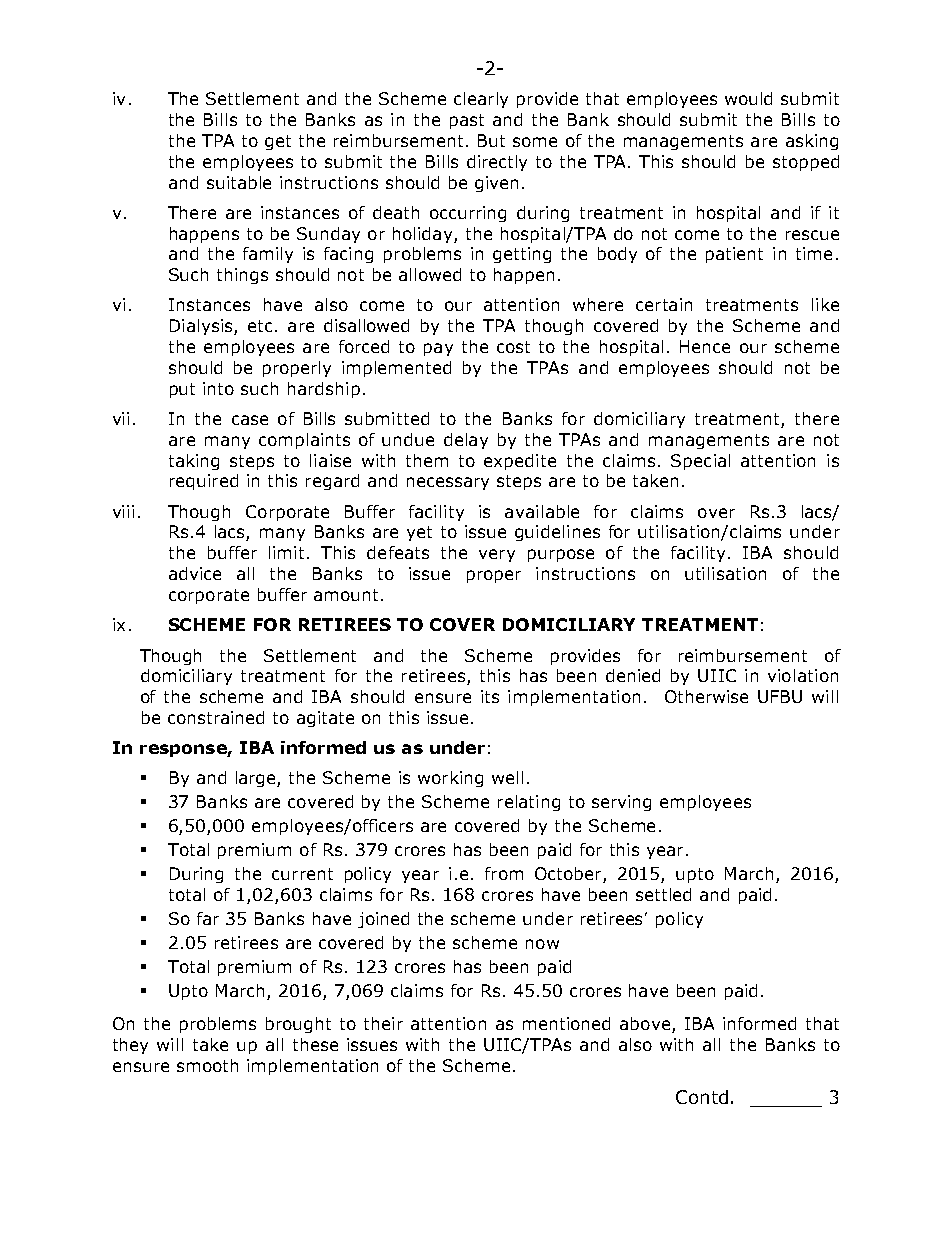 This document has width=952, height=1233. What do you see at coordinates (204, 482) in the document?
I see `required` at bounding box center [204, 482].
